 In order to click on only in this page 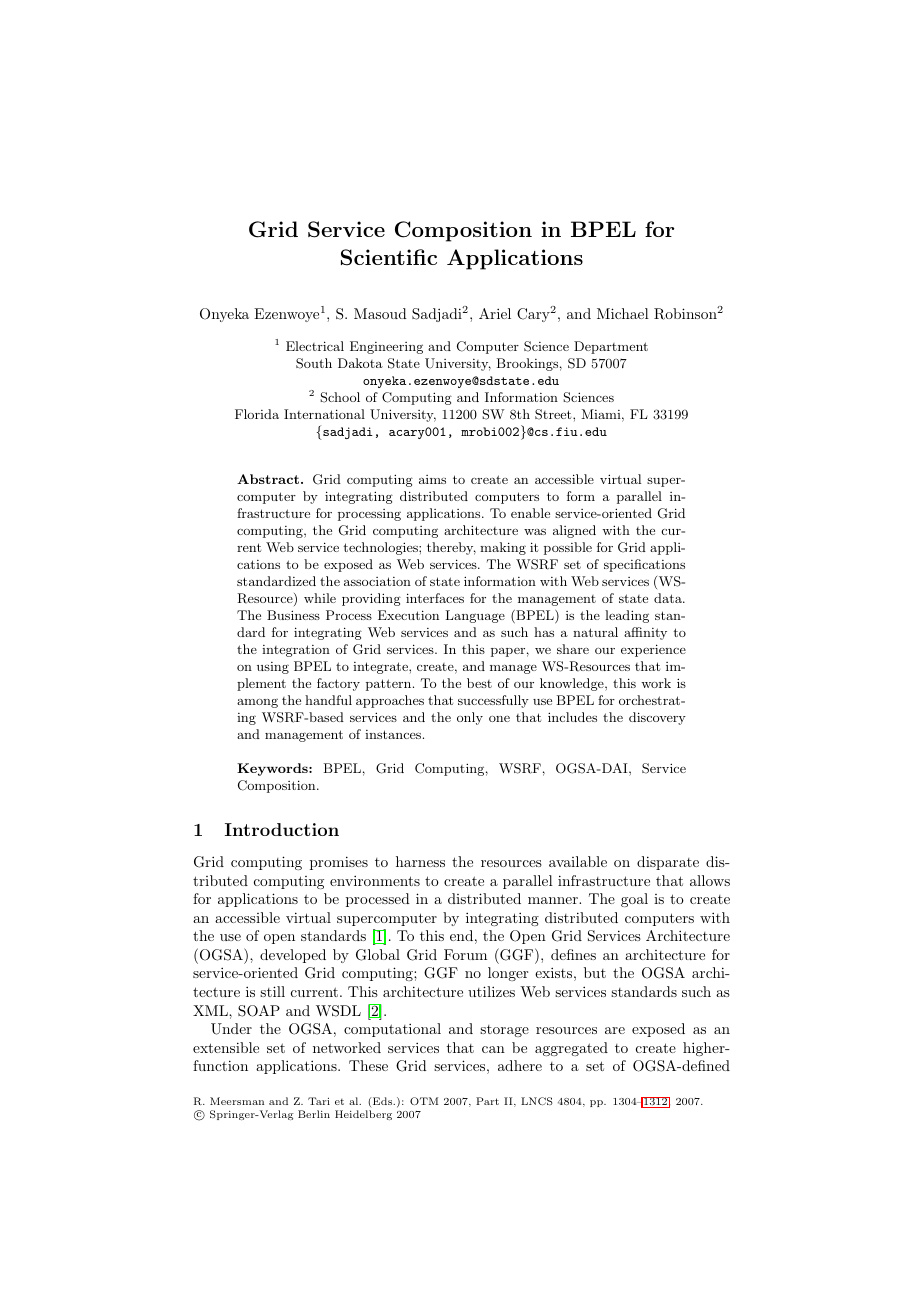, I will do `click(470, 718)`.
